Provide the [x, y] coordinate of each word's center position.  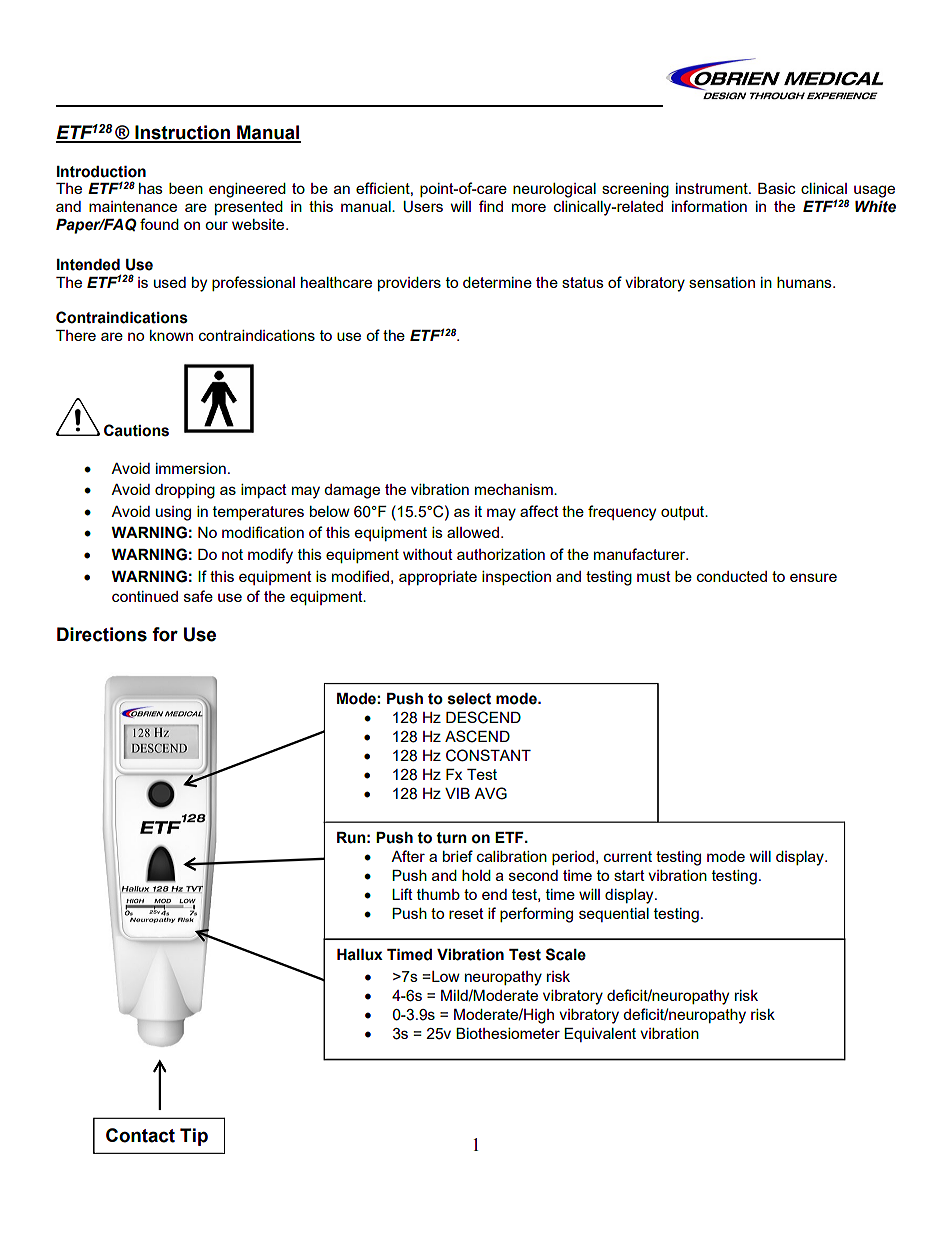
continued [145, 596]
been [186, 188]
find [491, 206]
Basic [777, 188]
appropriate [438, 578]
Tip [194, 1137]
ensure [813, 577]
